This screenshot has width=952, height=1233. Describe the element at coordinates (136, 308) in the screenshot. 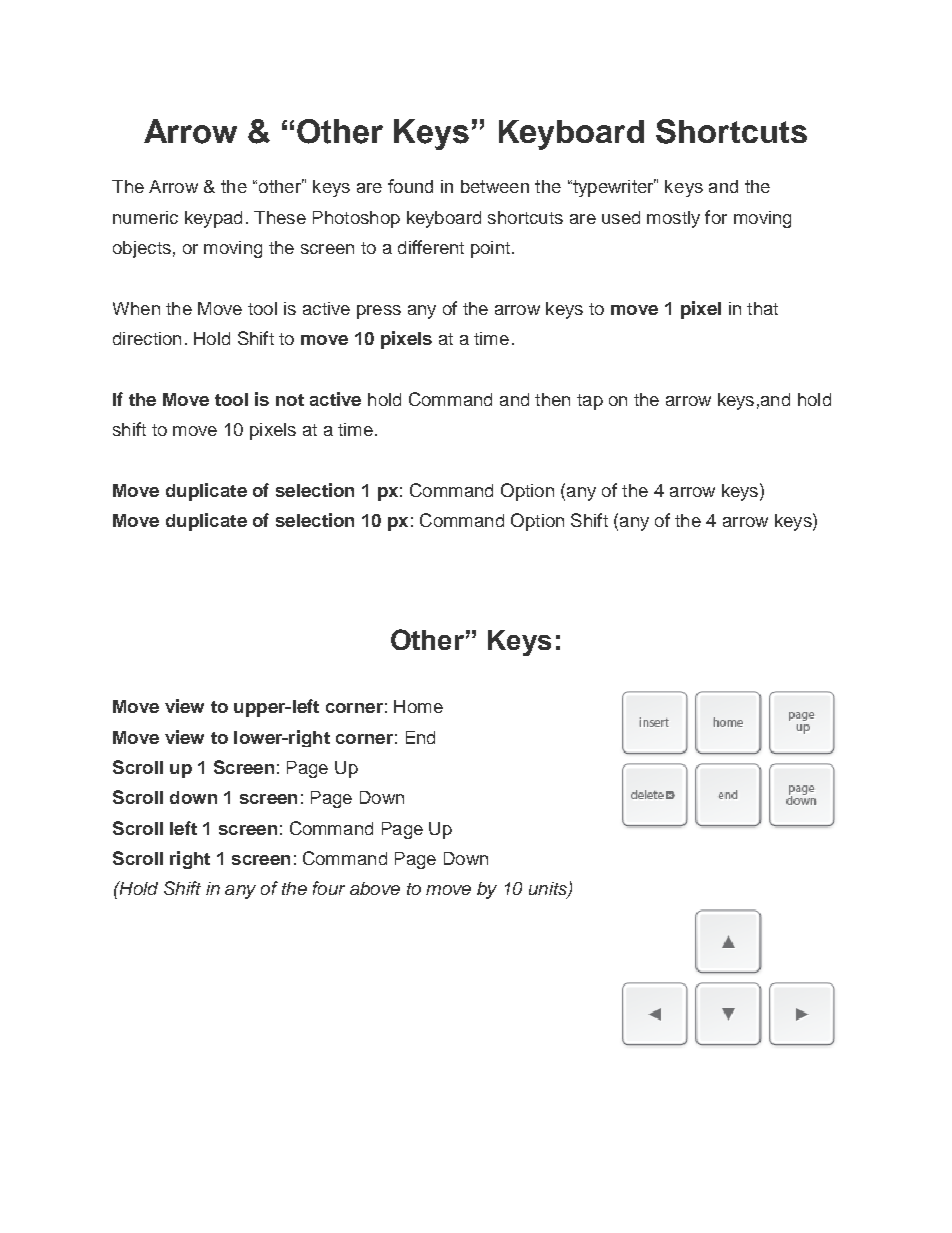

I see `When` at that location.
